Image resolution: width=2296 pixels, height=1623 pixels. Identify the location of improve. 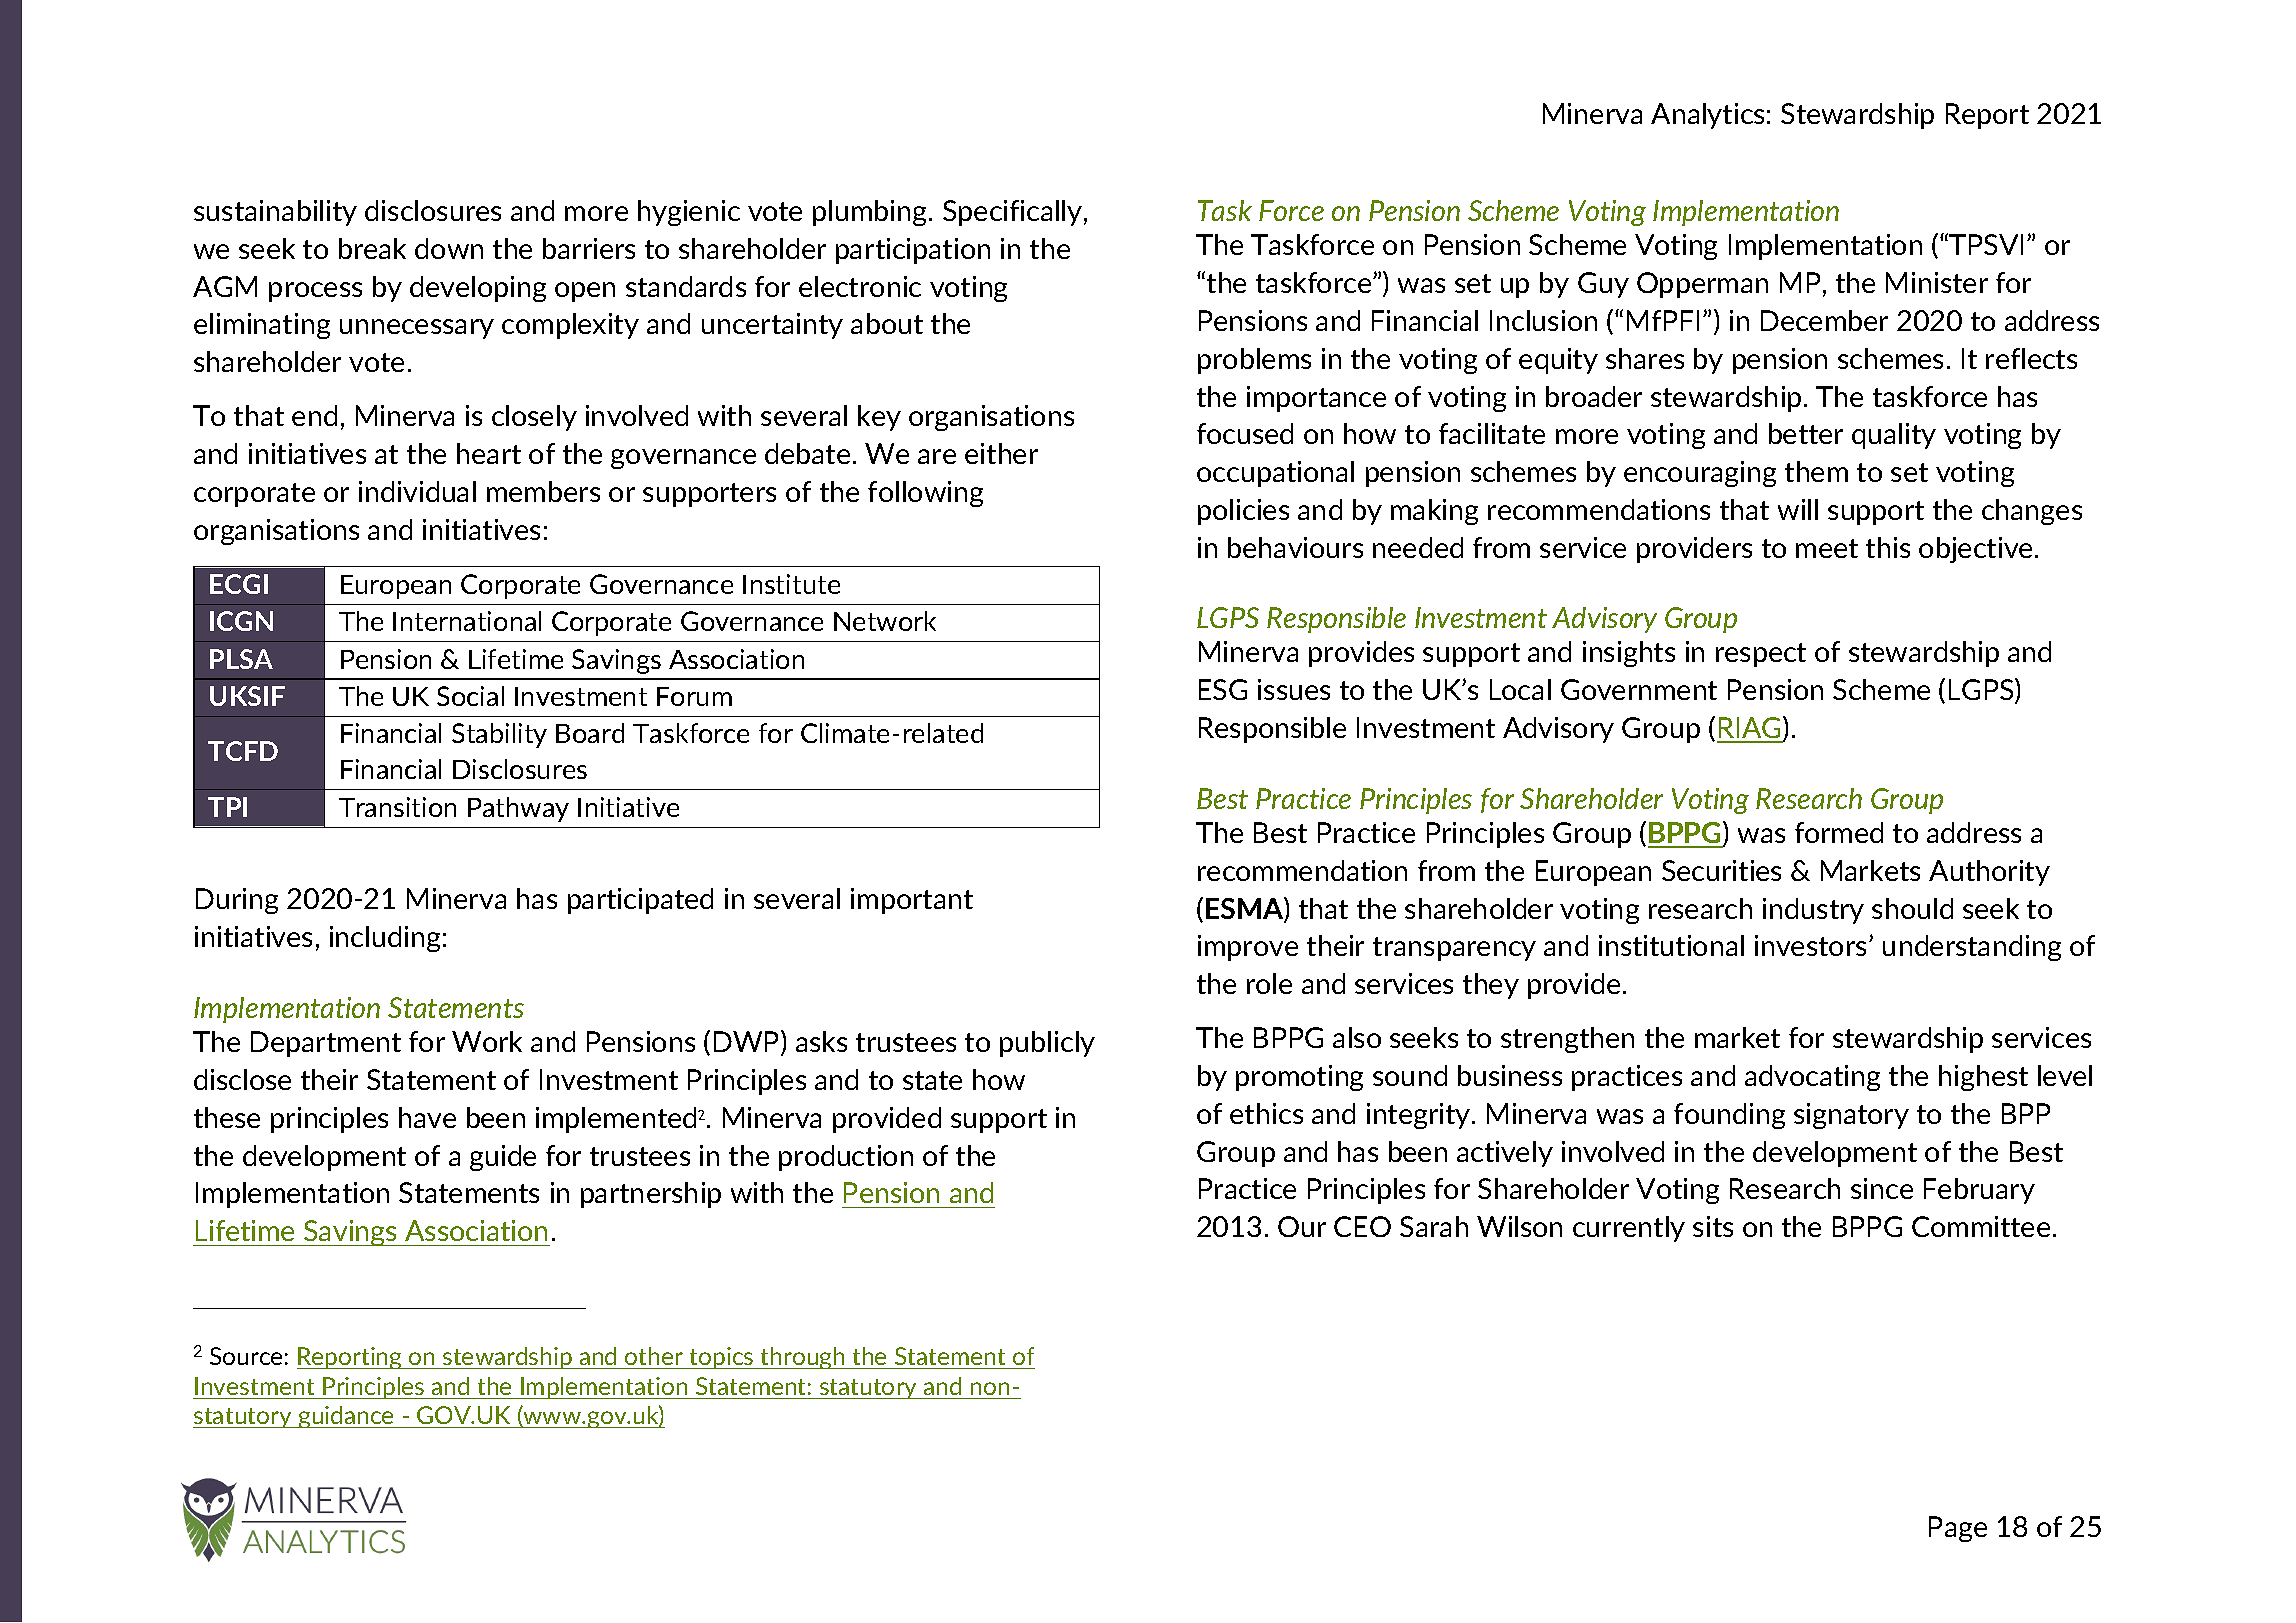
(1248, 948).
